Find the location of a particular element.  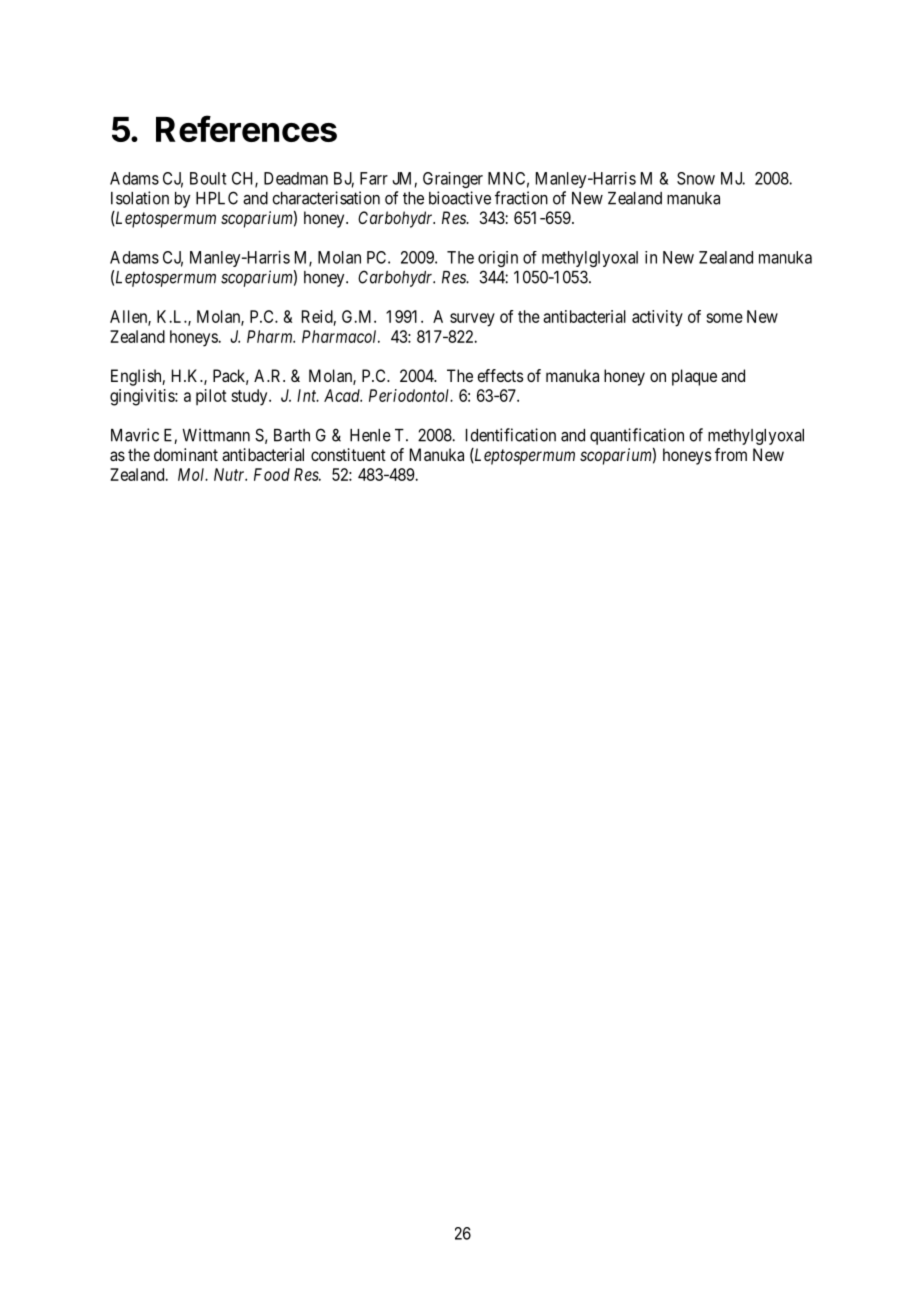

Farr is located at coordinates (374, 178).
